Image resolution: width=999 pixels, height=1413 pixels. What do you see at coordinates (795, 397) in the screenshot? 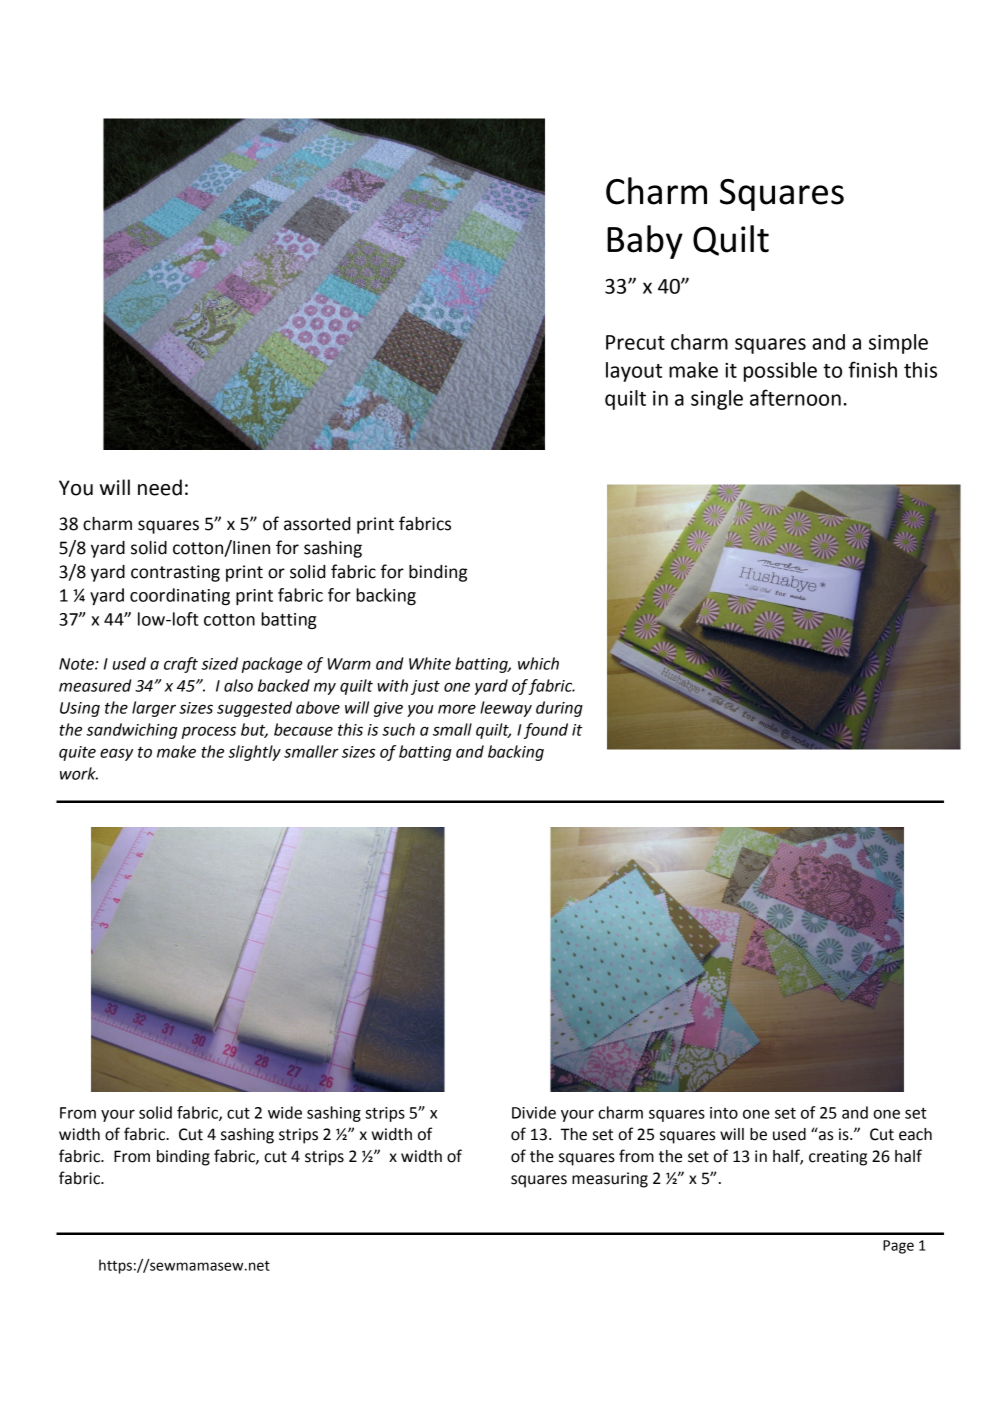
I see `afternoon` at bounding box center [795, 397].
